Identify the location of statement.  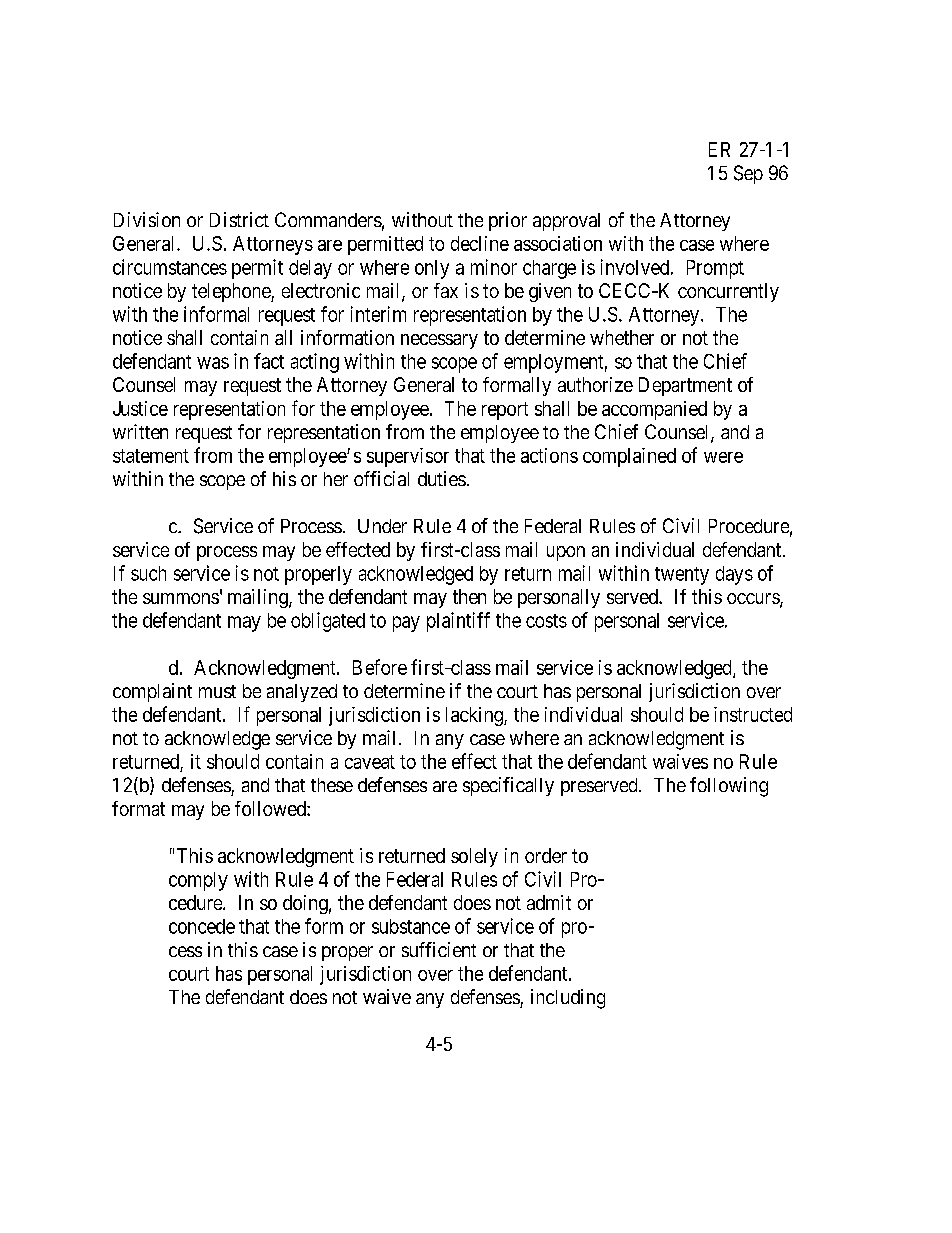
(151, 456).
